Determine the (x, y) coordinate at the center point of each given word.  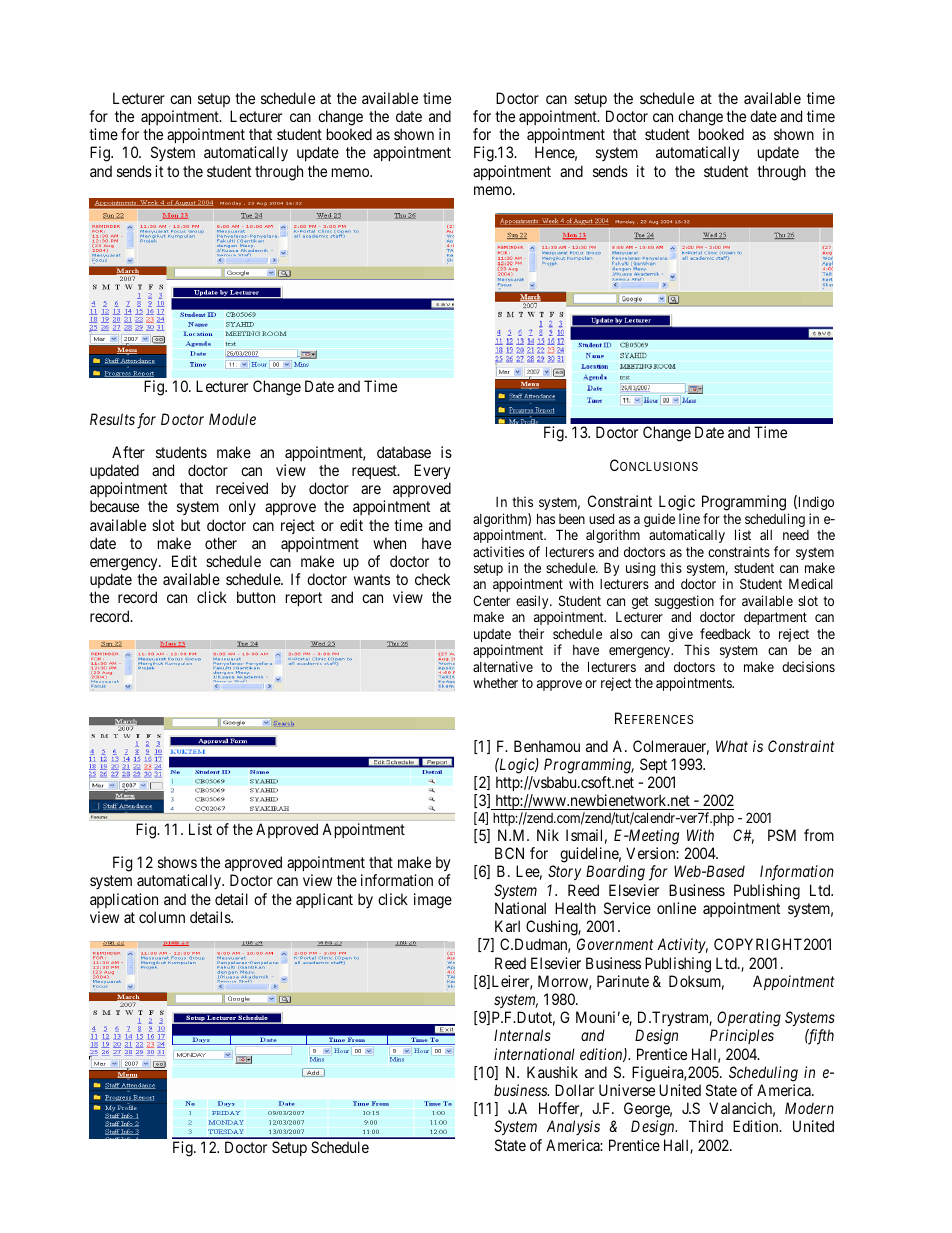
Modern (809, 1108)
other (221, 543)
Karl (507, 926)
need (796, 535)
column (162, 917)
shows (177, 862)
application (124, 900)
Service (627, 908)
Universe (627, 1090)
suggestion (684, 602)
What (732, 746)
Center (491, 600)
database (404, 452)
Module (232, 419)
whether (495, 683)
